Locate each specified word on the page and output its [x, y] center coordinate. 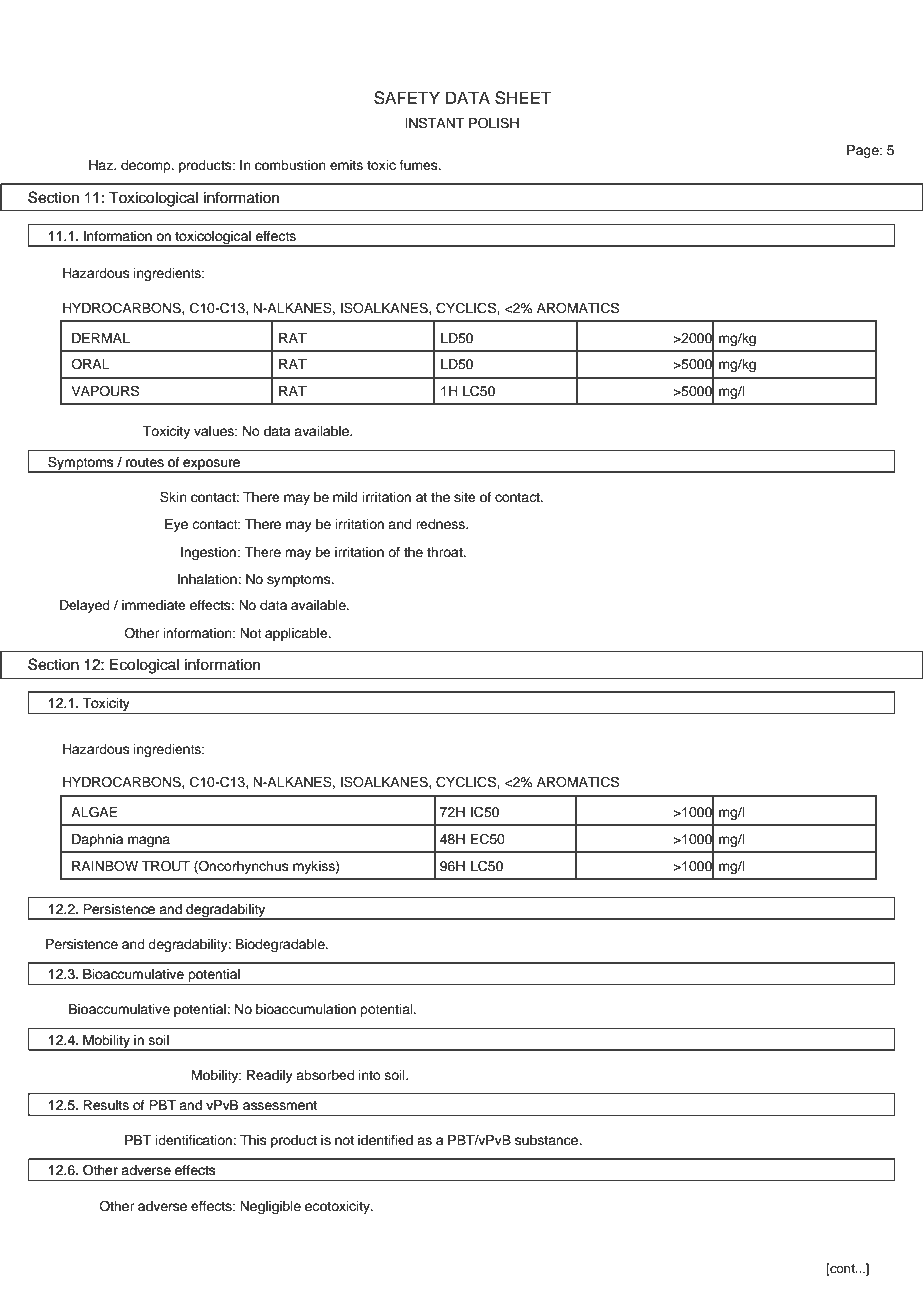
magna [149, 841]
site [465, 497]
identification [195, 1140]
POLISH [494, 123]
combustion [290, 165]
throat [446, 552]
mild [345, 497]
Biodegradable [281, 945]
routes [145, 462]
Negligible [270, 1207]
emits [346, 165]
